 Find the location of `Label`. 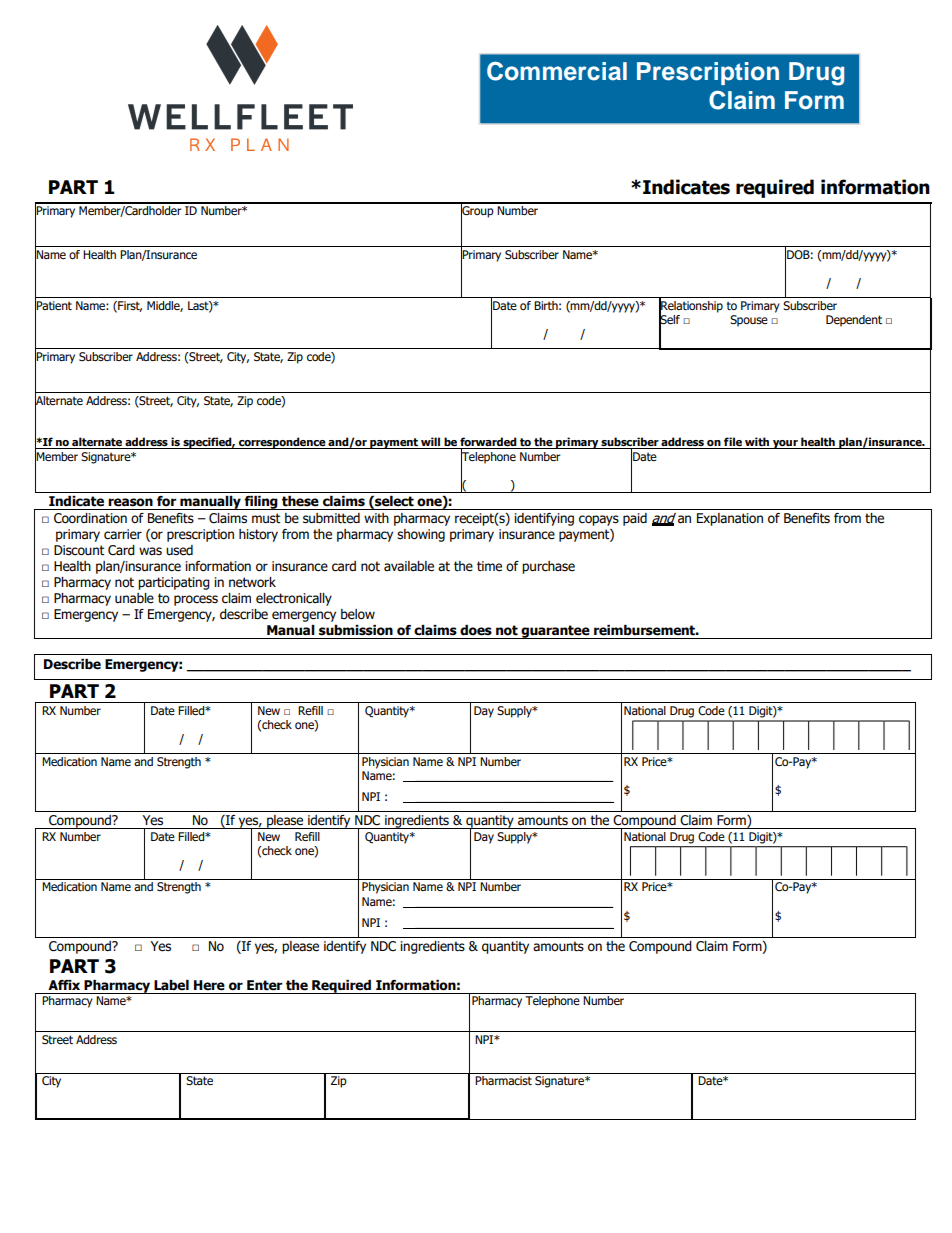

Label is located at coordinates (171, 985).
